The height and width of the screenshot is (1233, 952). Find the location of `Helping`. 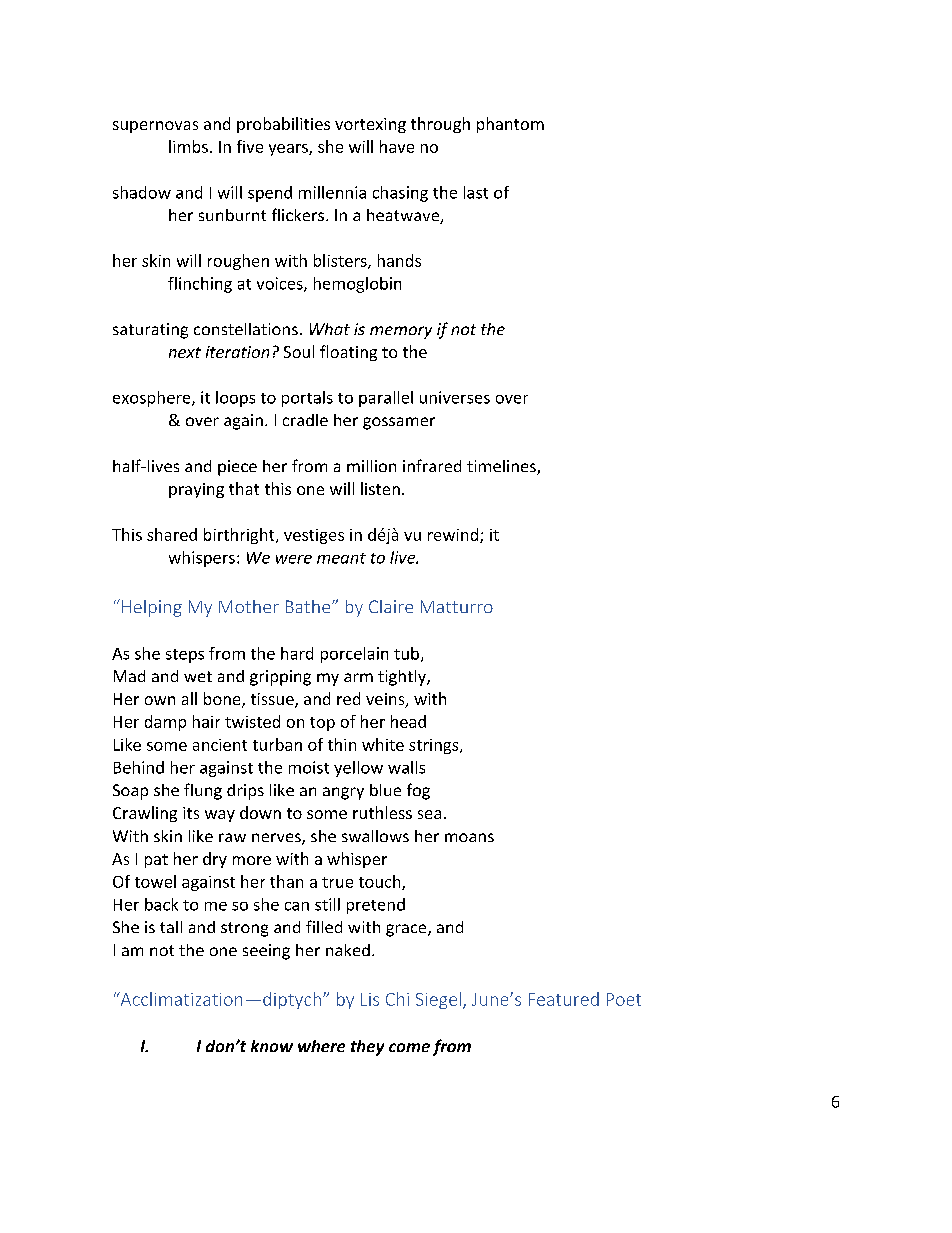

Helping is located at coordinates (152, 608).
